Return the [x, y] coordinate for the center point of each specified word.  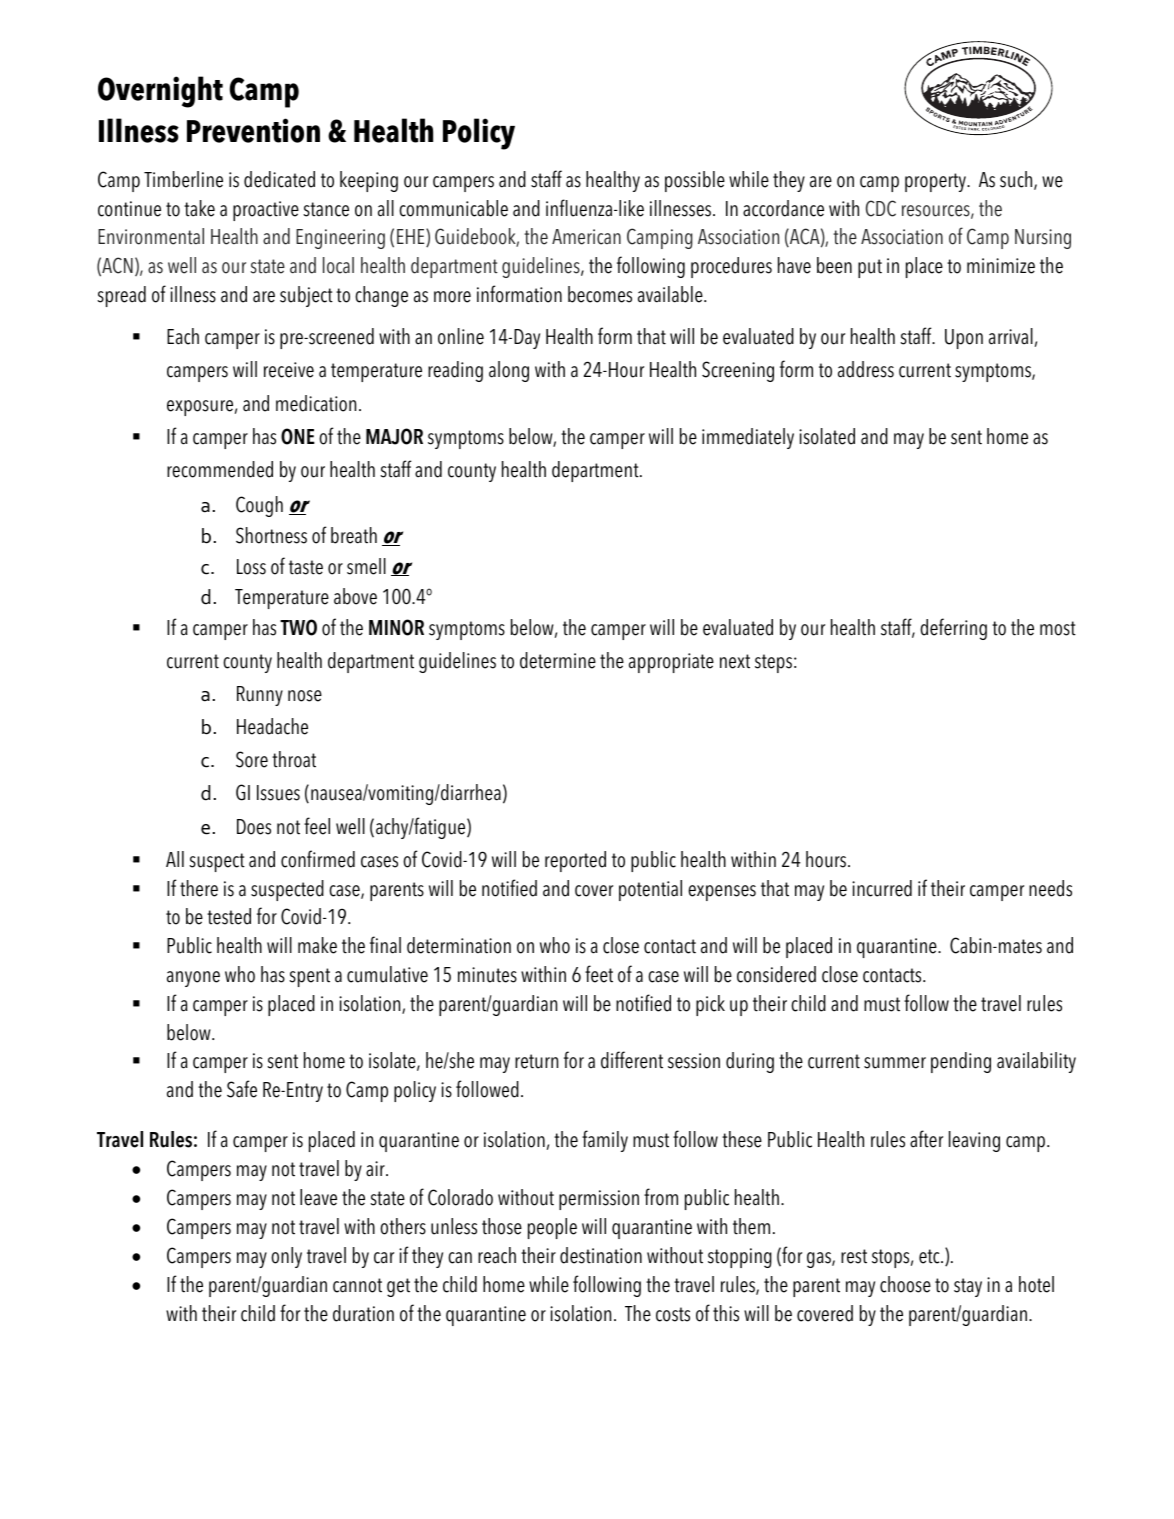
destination [601, 1255]
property [937, 182]
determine [558, 660]
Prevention [253, 130]
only [286, 1257]
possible [695, 181]
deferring [953, 629]
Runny [260, 696]
